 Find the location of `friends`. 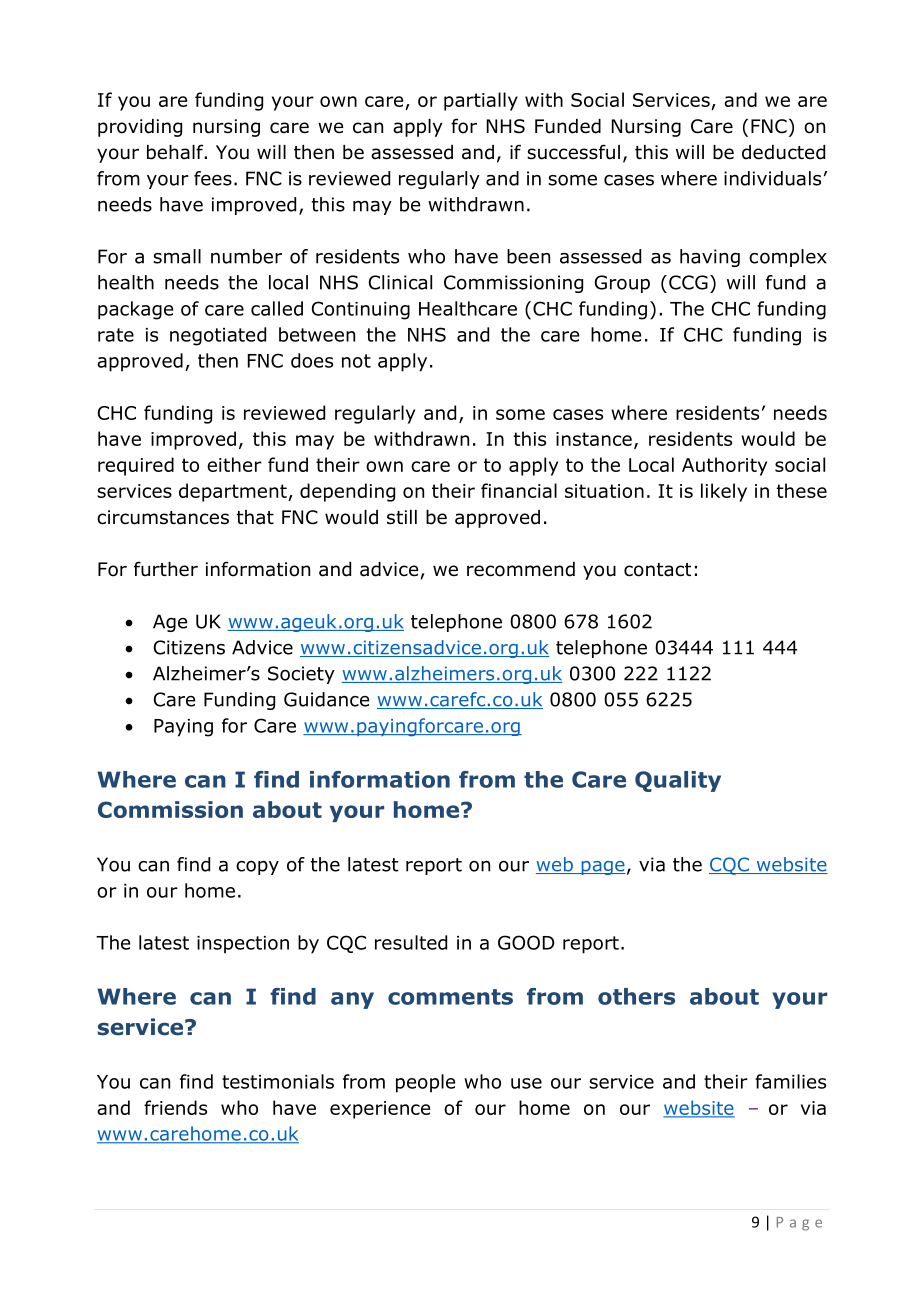

friends is located at coordinates (175, 1107).
